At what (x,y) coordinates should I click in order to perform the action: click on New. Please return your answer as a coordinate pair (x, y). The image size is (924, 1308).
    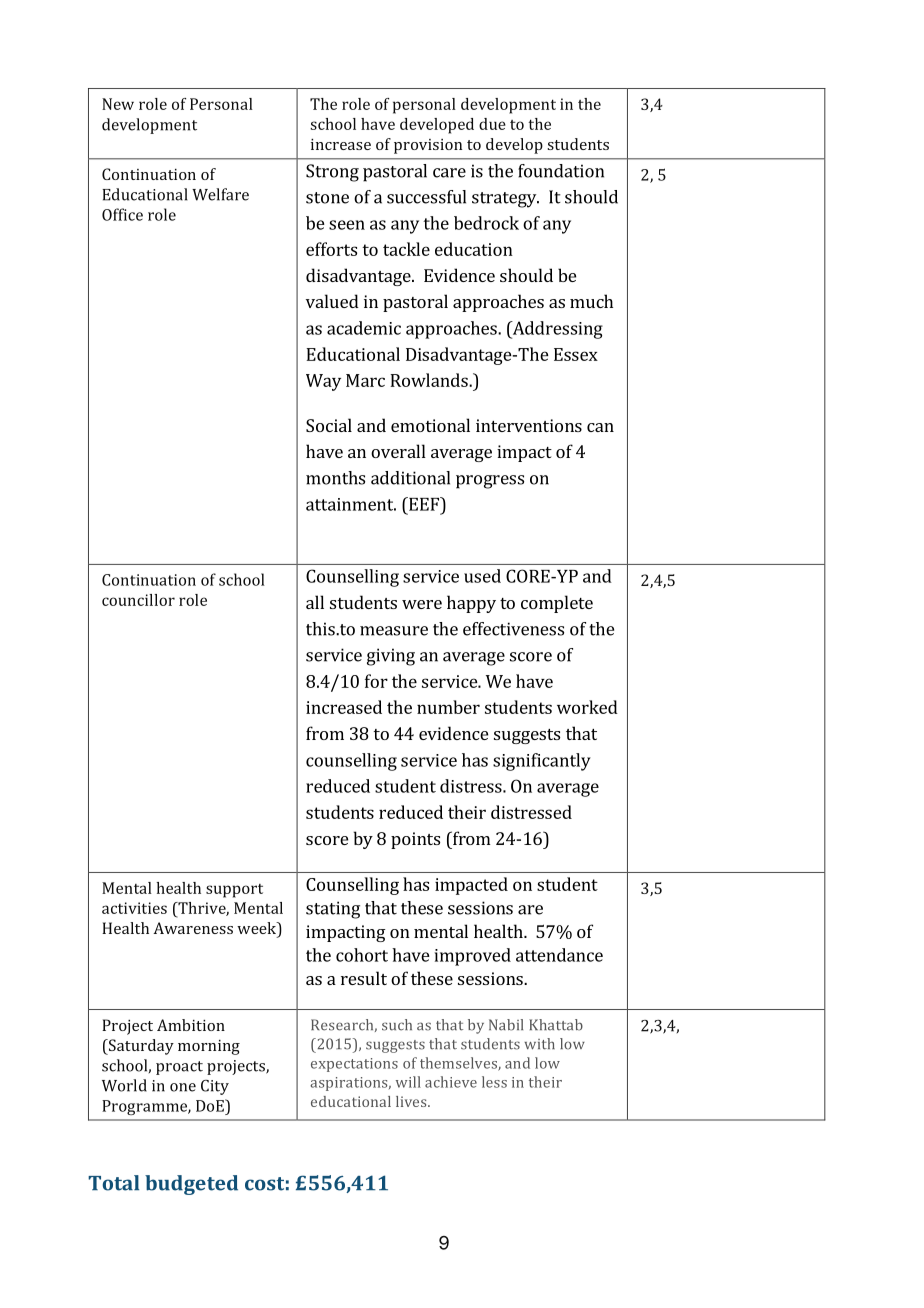
    Looking at the image, I should click on (118, 104).
